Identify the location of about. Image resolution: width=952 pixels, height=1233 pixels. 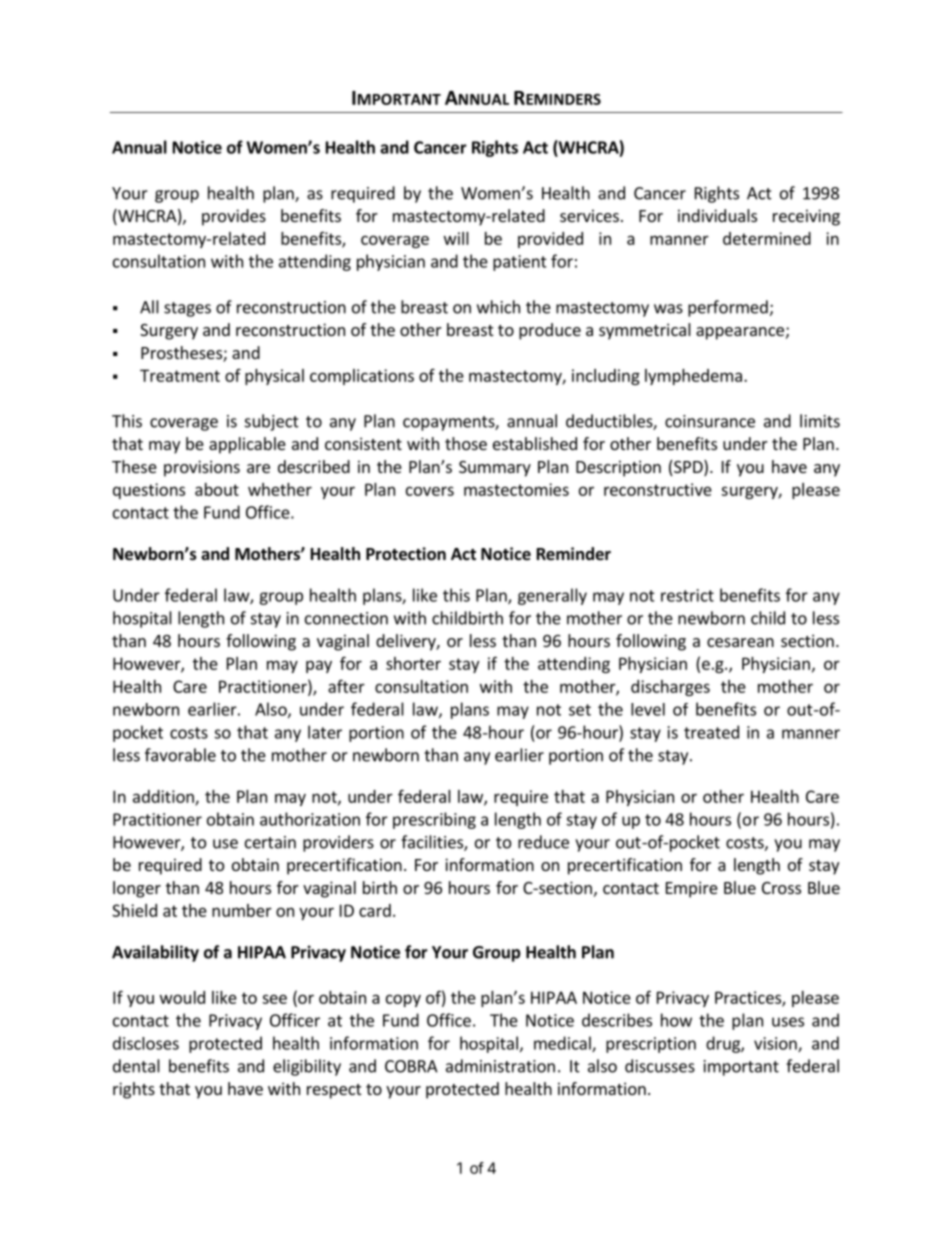
(217, 489).
